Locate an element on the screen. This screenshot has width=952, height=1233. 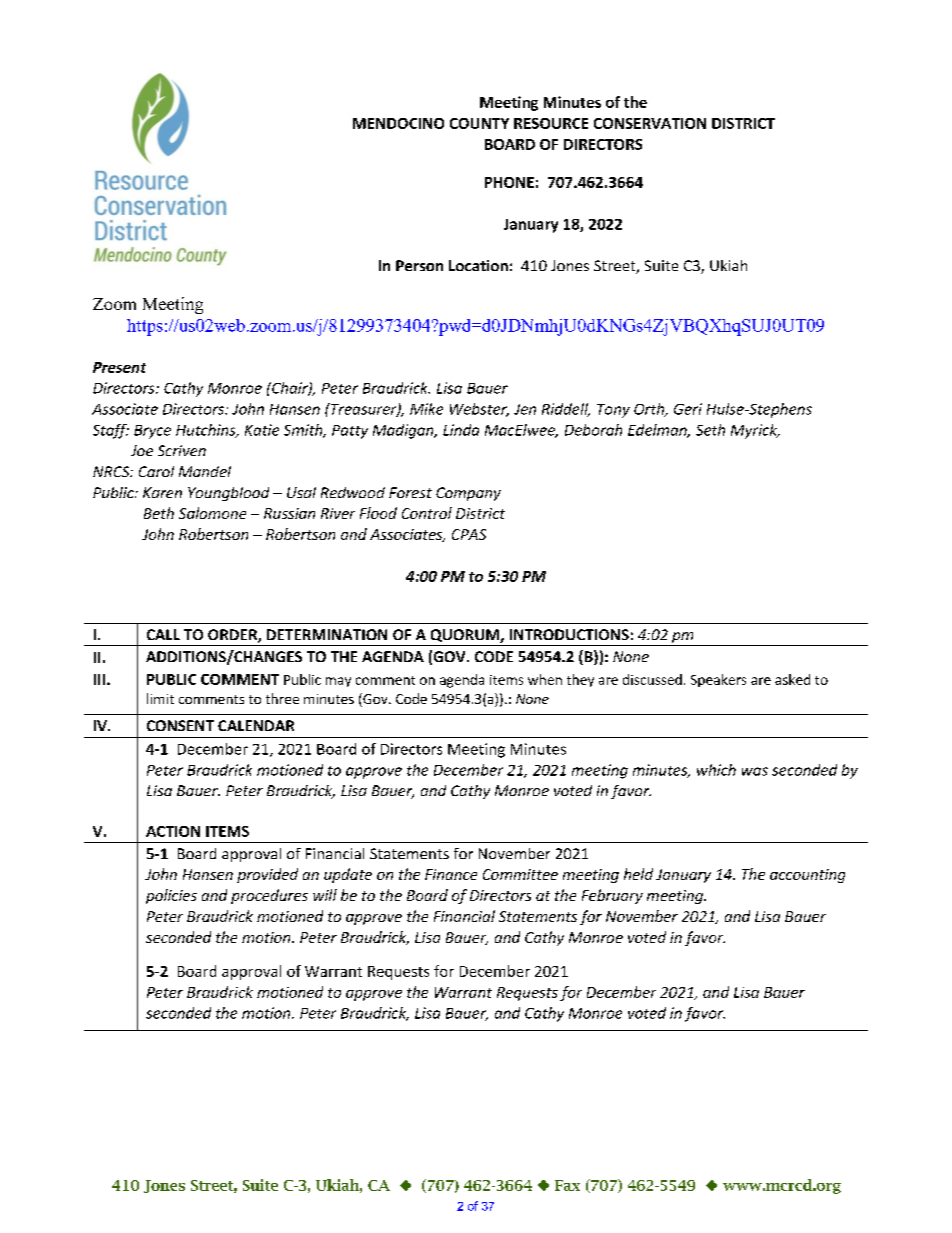
COUNTY is located at coordinates (479, 123).
